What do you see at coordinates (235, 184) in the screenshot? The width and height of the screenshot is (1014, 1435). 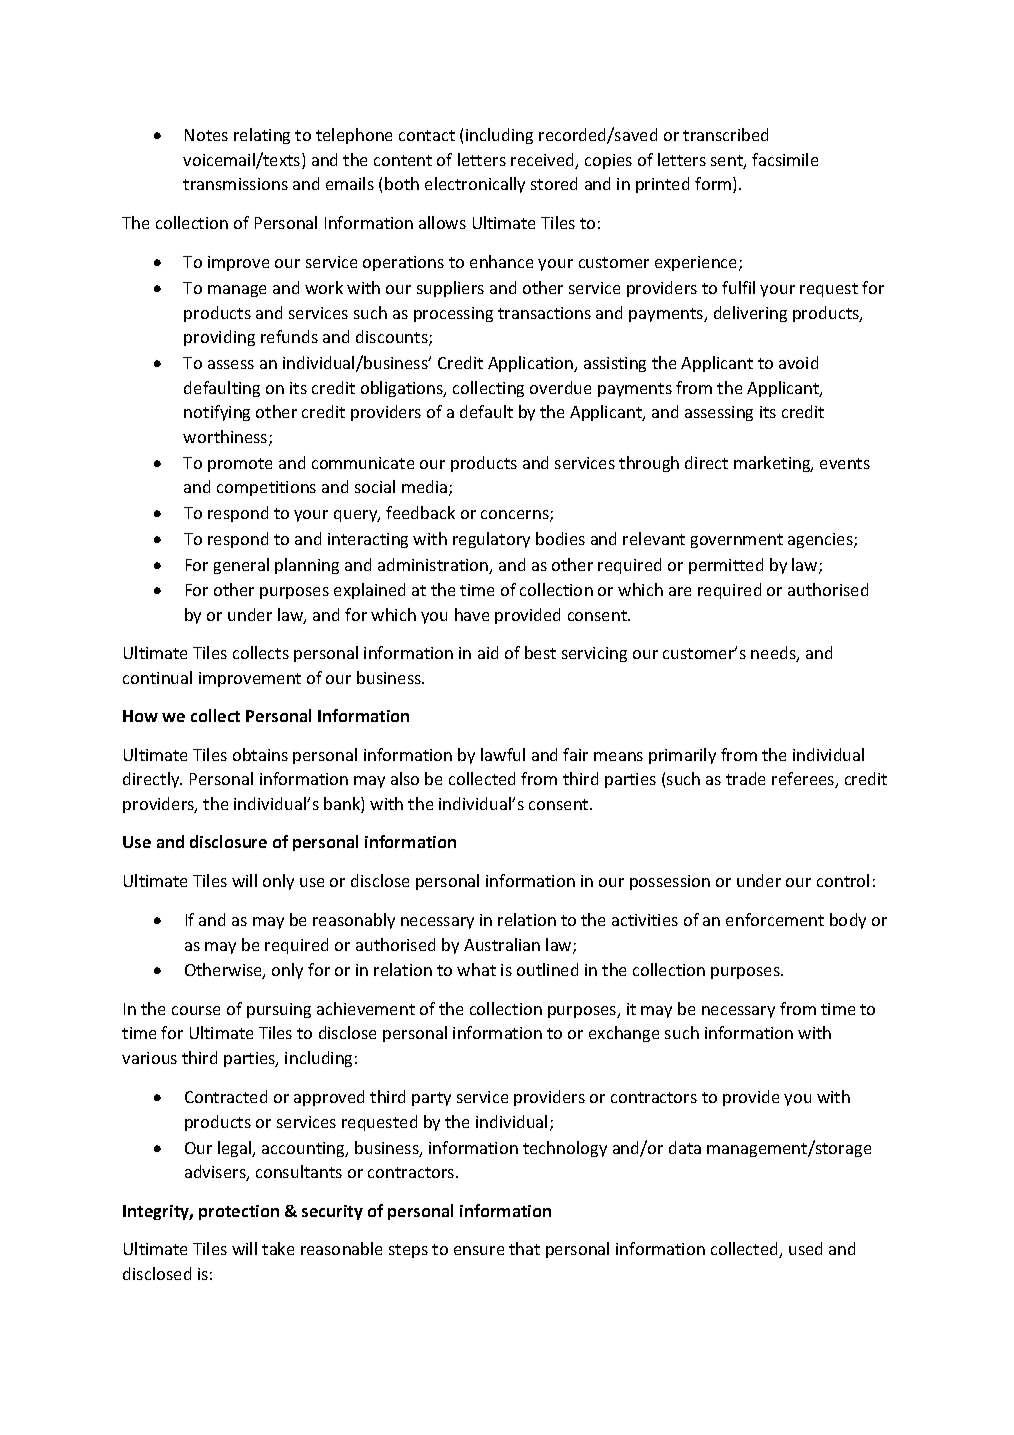 I see `transmissions` at bounding box center [235, 184].
